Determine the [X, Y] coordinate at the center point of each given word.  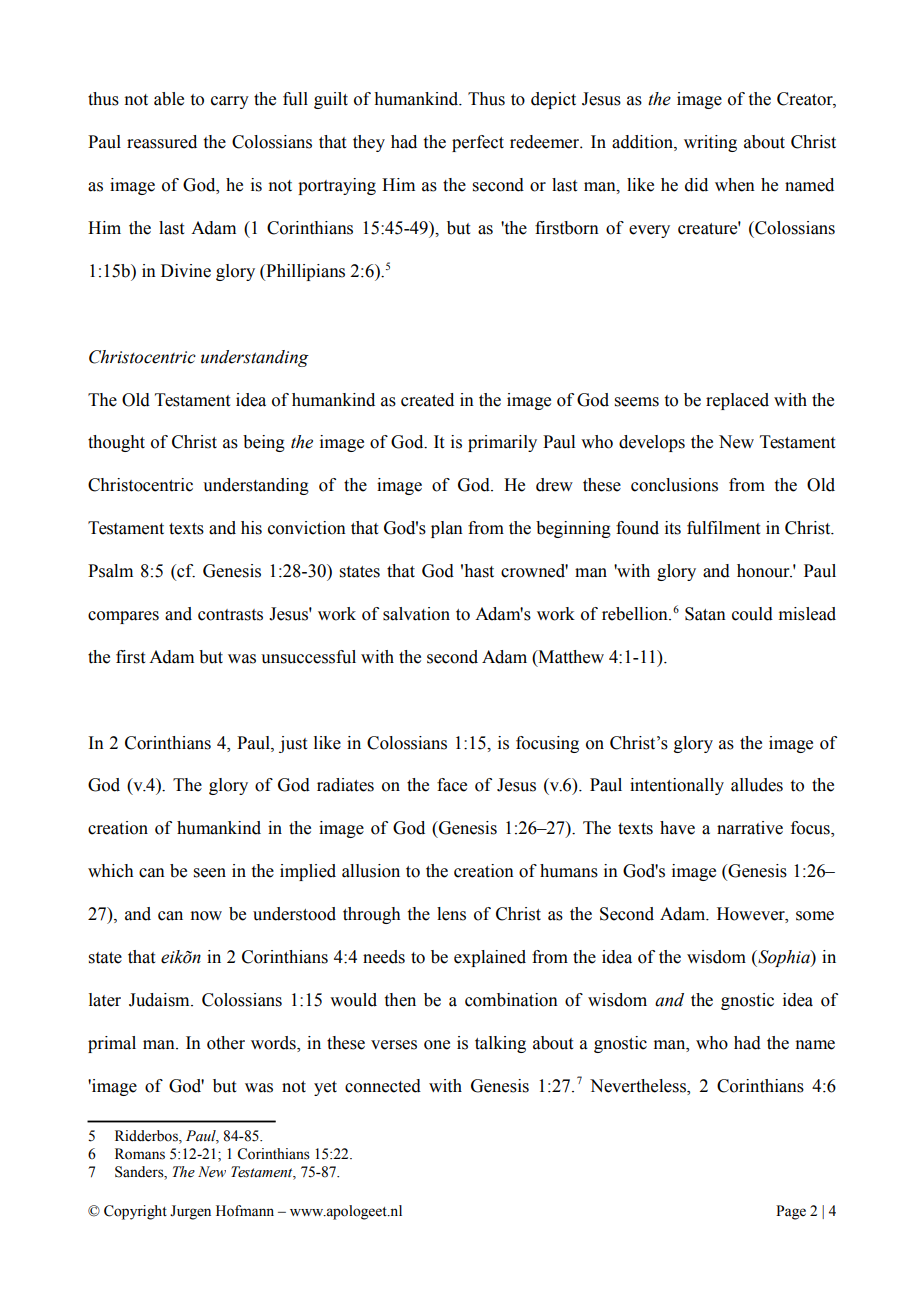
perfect [478, 143]
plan [447, 529]
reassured [162, 142]
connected [383, 1086]
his [251, 528]
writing [710, 143]
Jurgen [190, 1212]
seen [210, 873]
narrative [750, 828]
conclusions [674, 485]
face [452, 785]
